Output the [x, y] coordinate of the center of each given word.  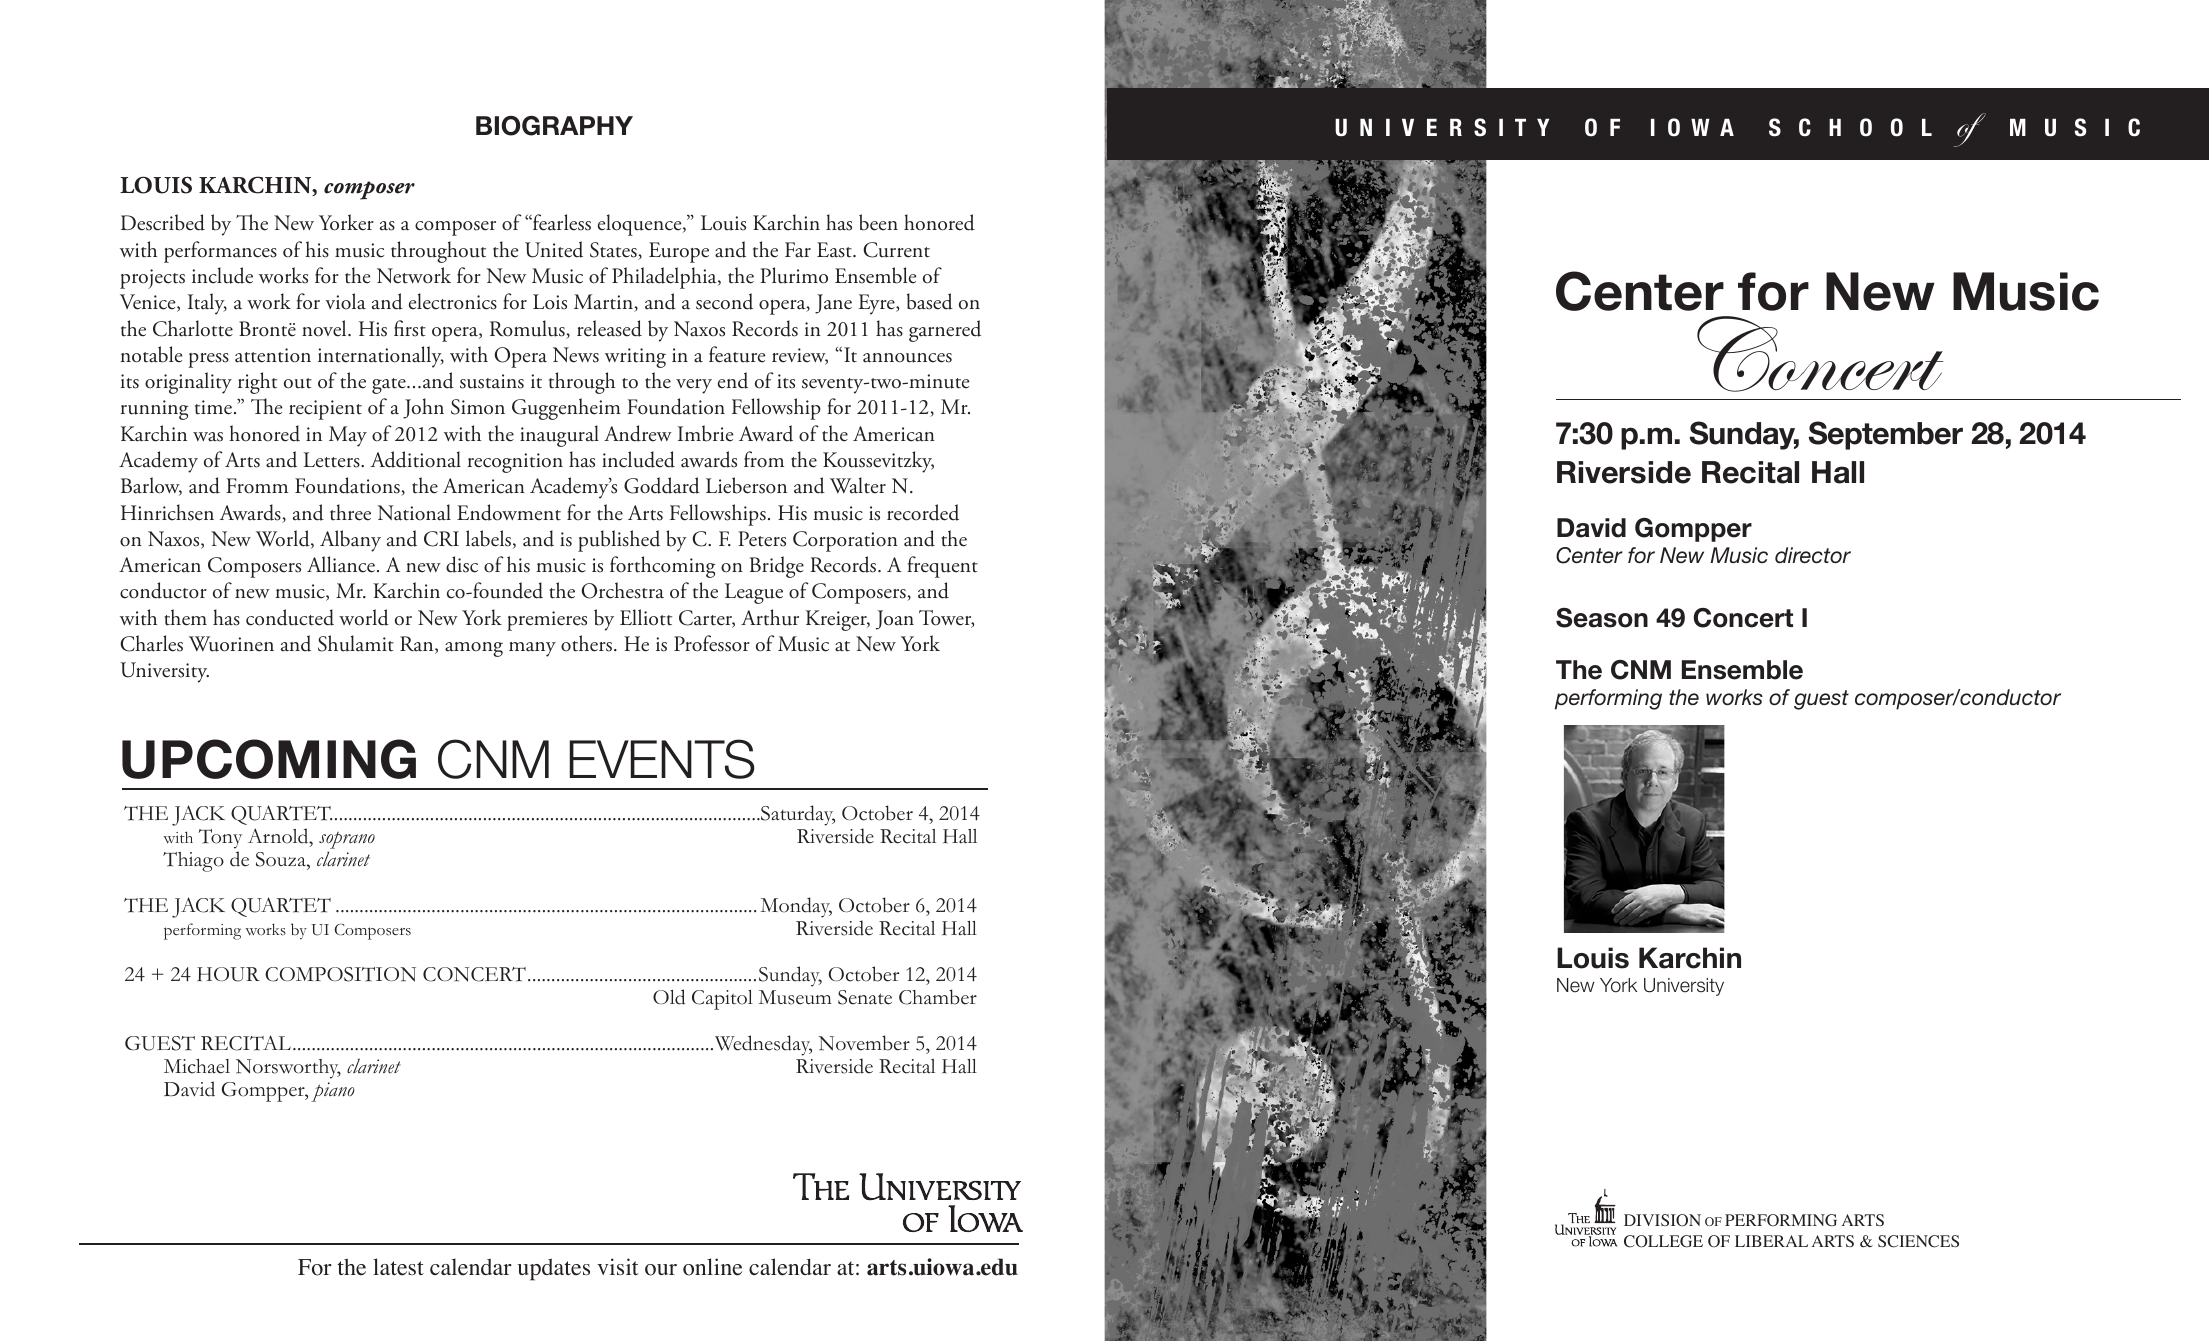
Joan [895, 620]
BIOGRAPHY [554, 126]
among [474, 649]
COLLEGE [1663, 1241]
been [878, 222]
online [712, 1267]
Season [1602, 618]
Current [896, 250]
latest [398, 1267]
